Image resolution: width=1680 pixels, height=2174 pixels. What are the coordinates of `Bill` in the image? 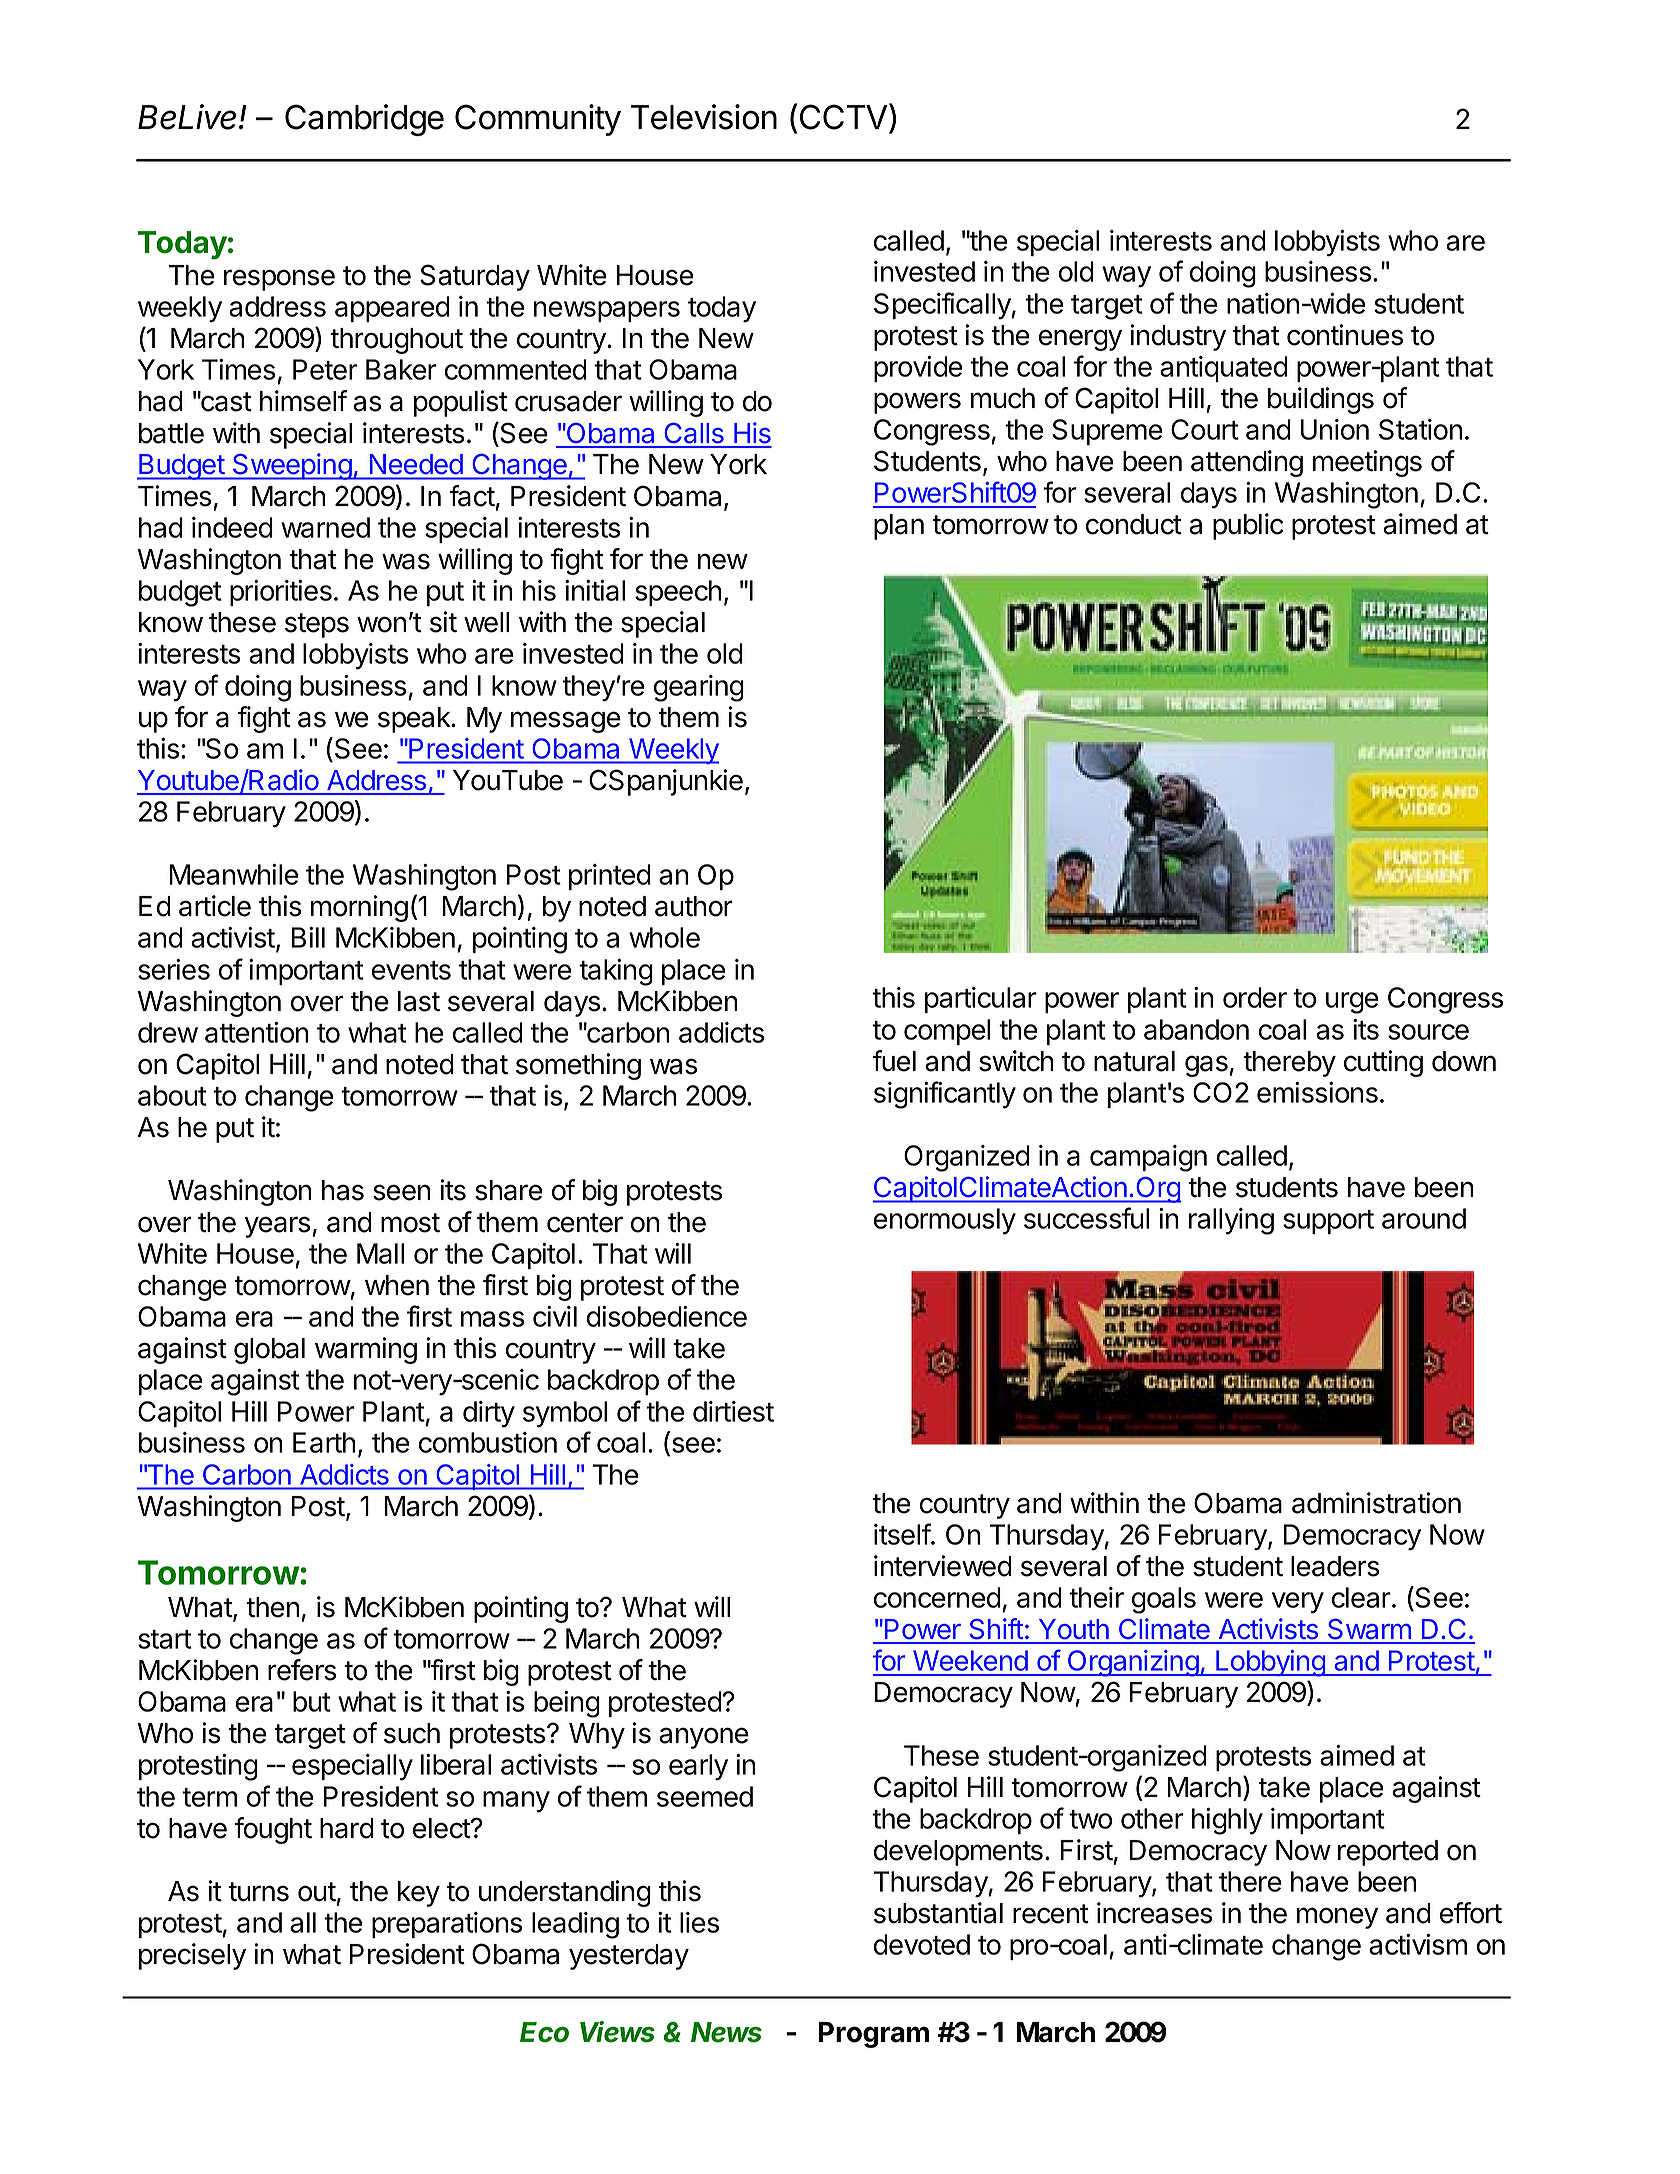 It's located at (308, 937).
